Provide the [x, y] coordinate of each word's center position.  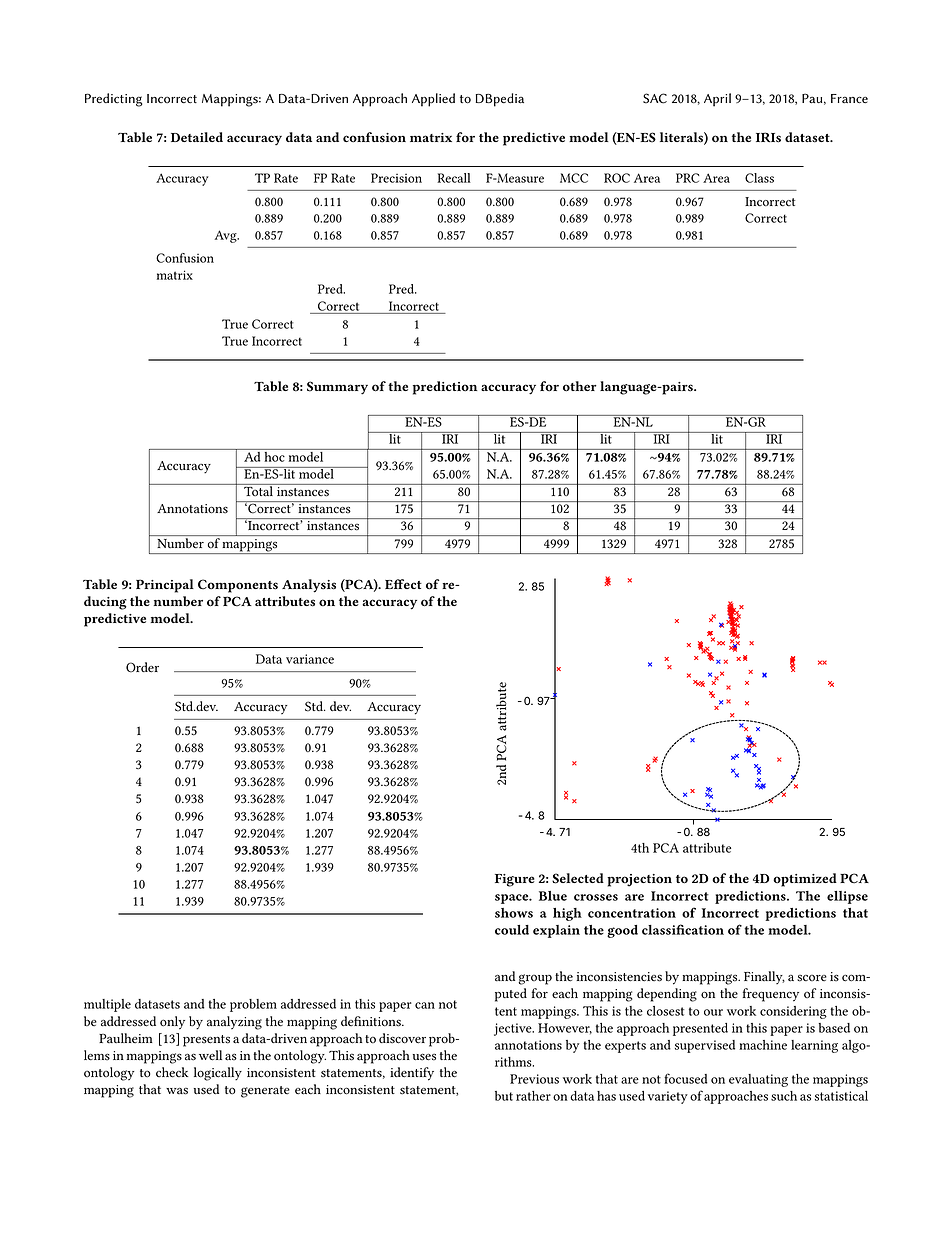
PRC [687, 178]
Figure [515, 880]
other [580, 386]
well [210, 1055]
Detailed [197, 137]
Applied [433, 100]
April [717, 100]
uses [424, 1057]
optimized [805, 880]
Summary [337, 388]
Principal [165, 586]
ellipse [847, 897]
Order [142, 667]
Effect [403, 584]
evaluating [758, 1080]
